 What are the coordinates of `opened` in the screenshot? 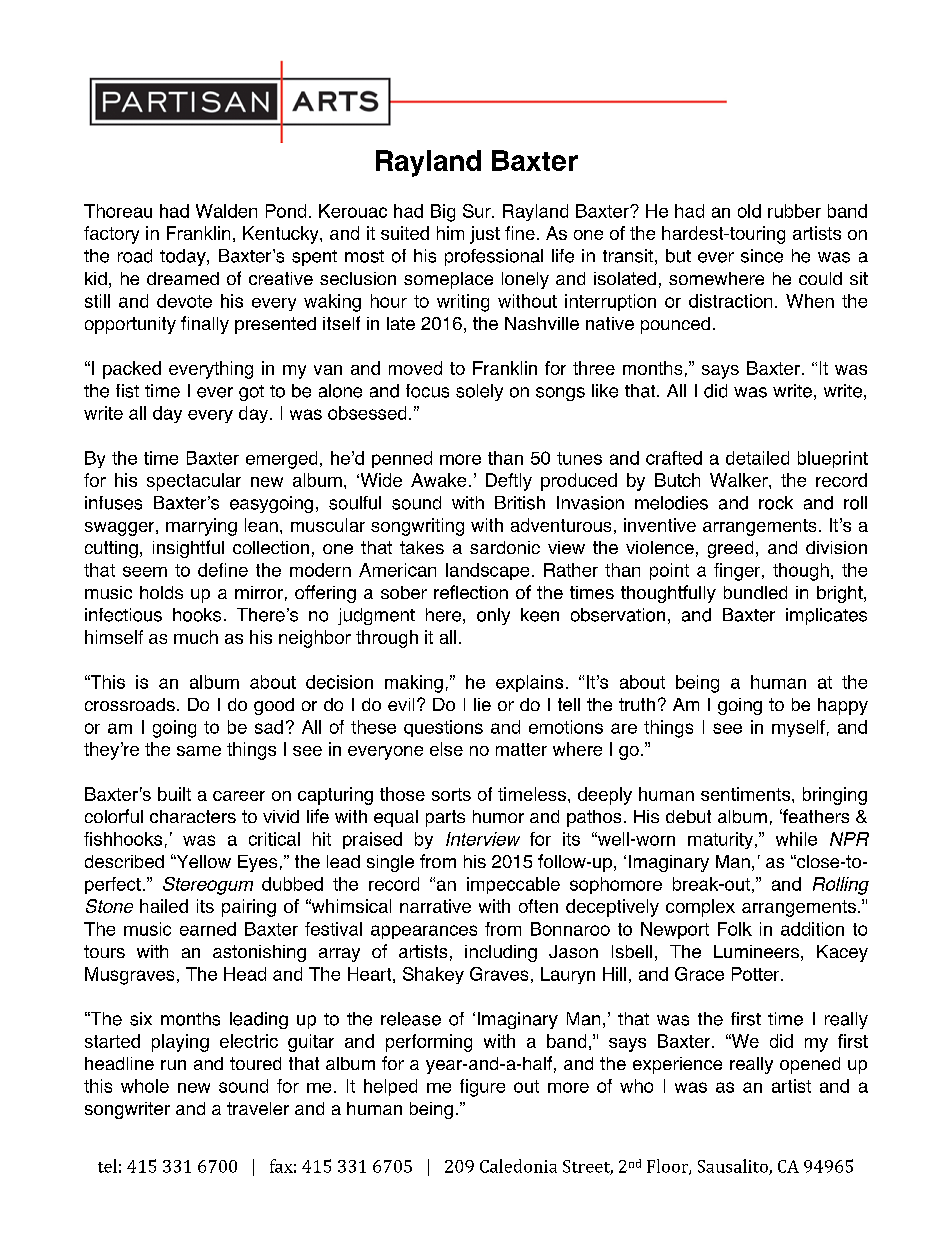 It's located at (810, 1065).
